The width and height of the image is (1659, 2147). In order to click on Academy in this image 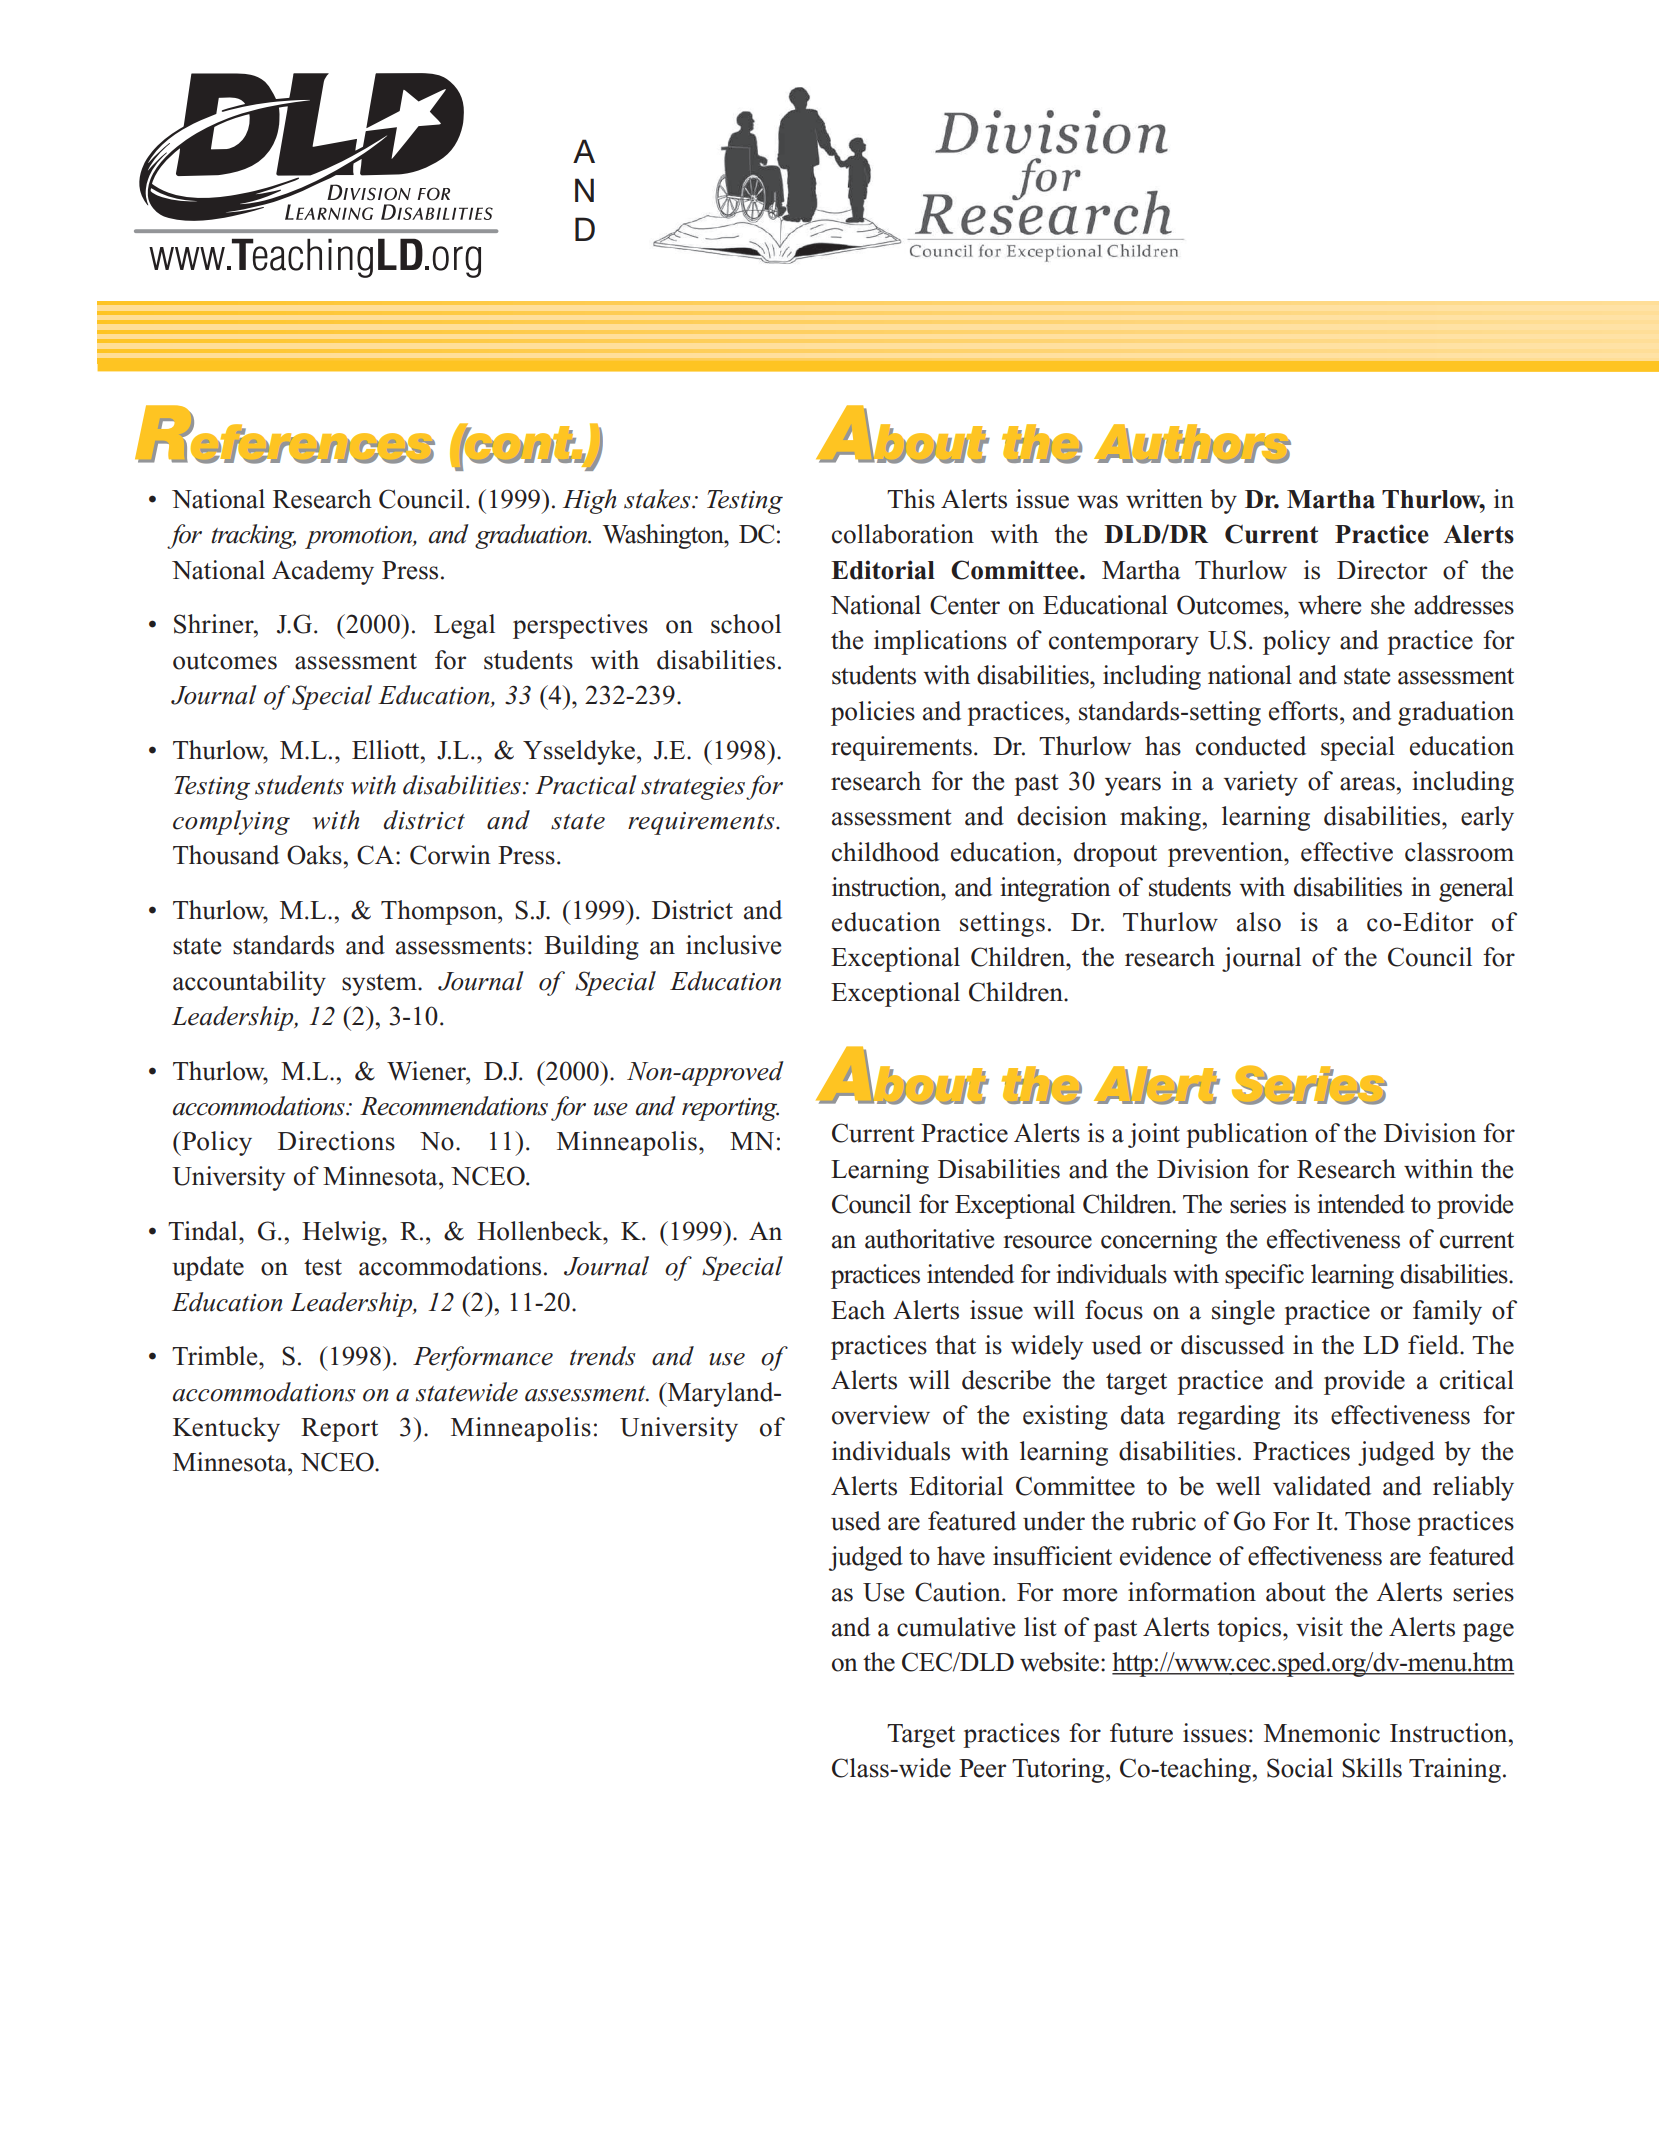, I will do `click(323, 572)`.
